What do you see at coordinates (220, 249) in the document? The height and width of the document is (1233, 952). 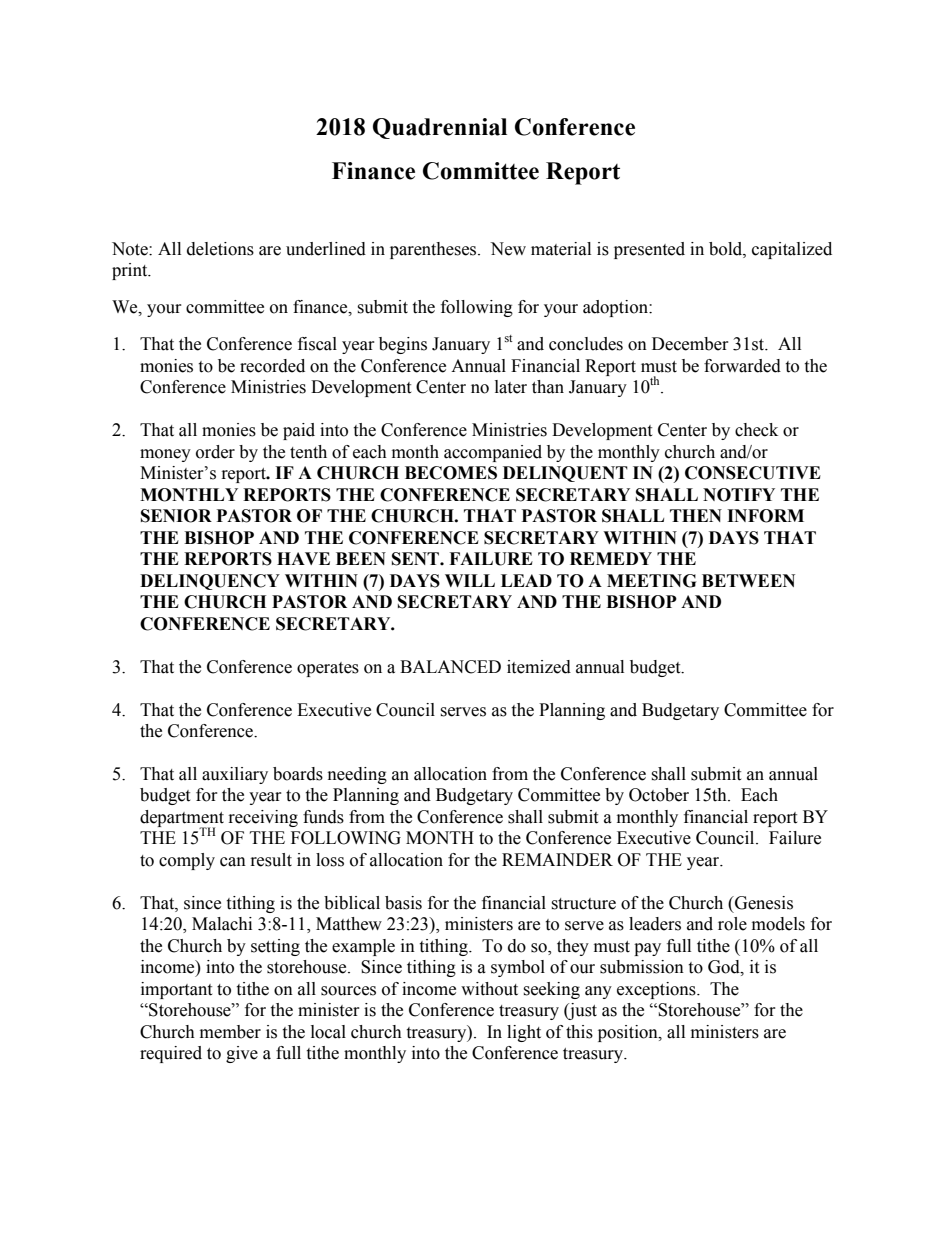 I see `deletions` at bounding box center [220, 249].
